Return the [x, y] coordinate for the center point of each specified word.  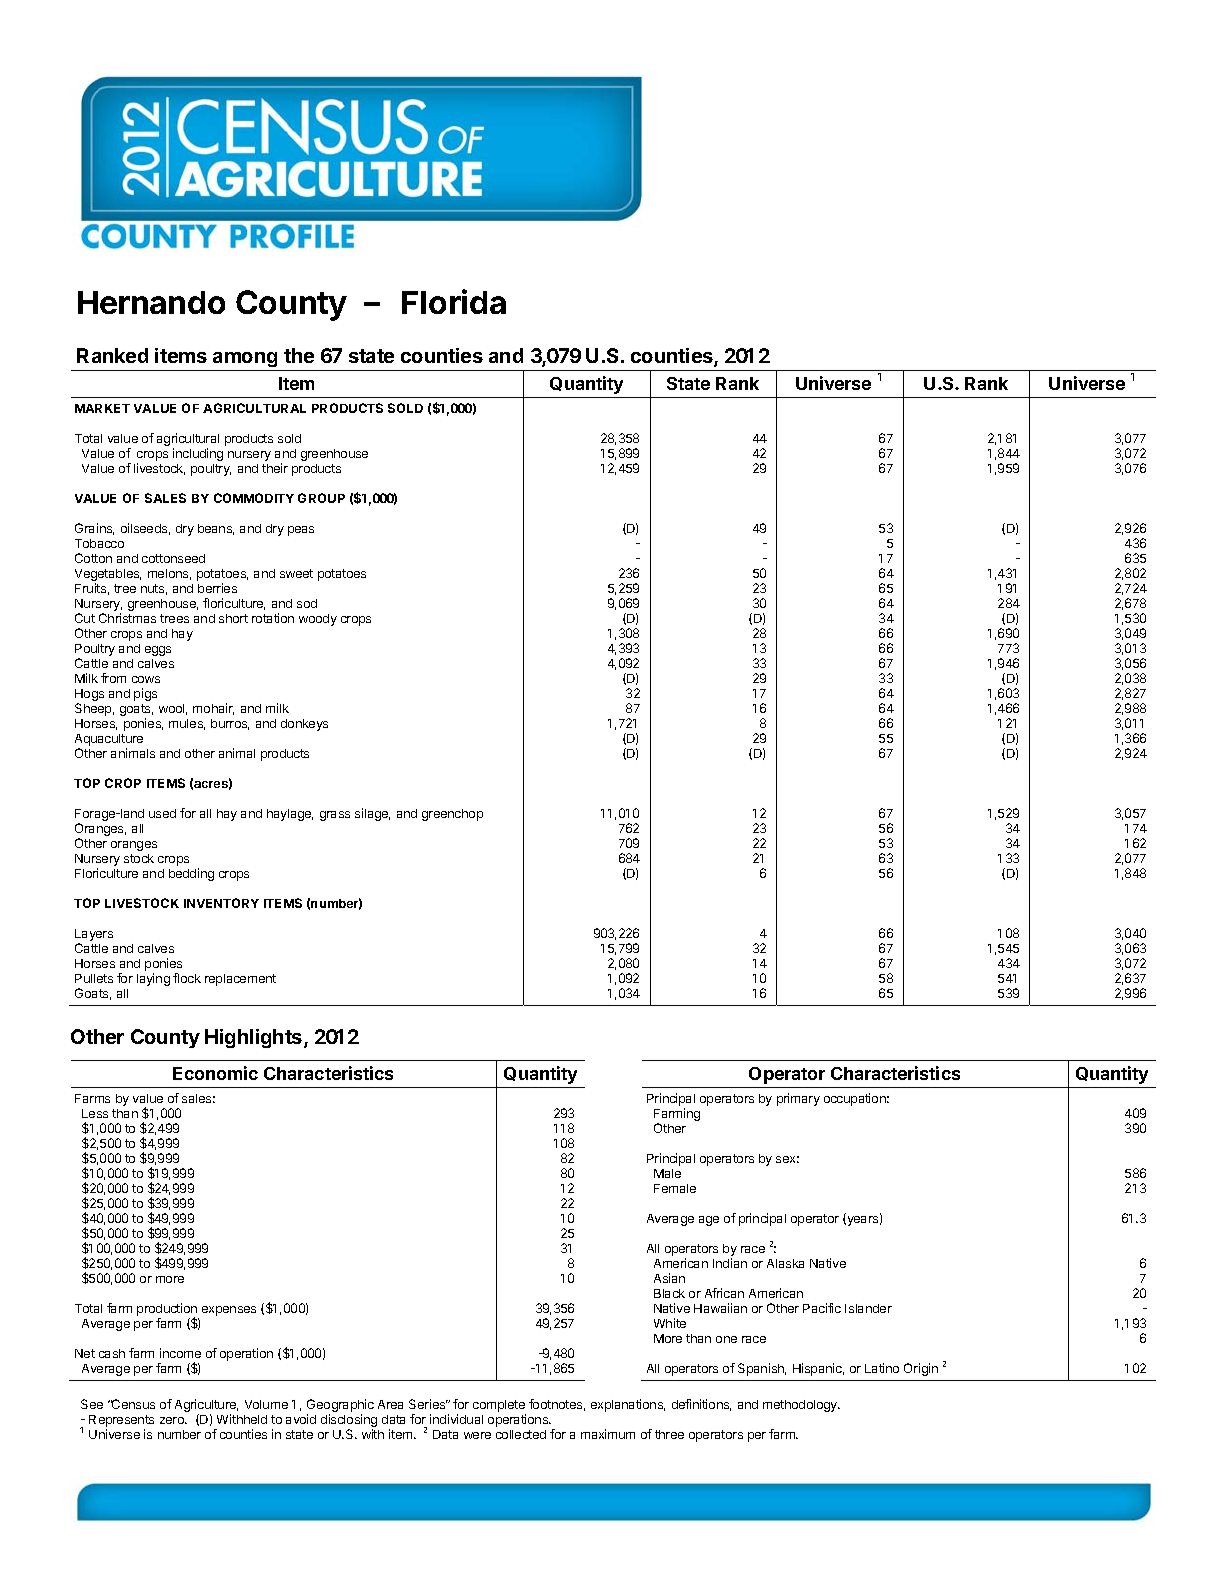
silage [372, 814]
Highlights [255, 1038]
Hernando [151, 302]
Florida [454, 301]
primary [798, 1099]
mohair [213, 709]
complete [499, 1406]
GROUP [321, 498]
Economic [215, 1073]
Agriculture [206, 1407]
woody [318, 620]
